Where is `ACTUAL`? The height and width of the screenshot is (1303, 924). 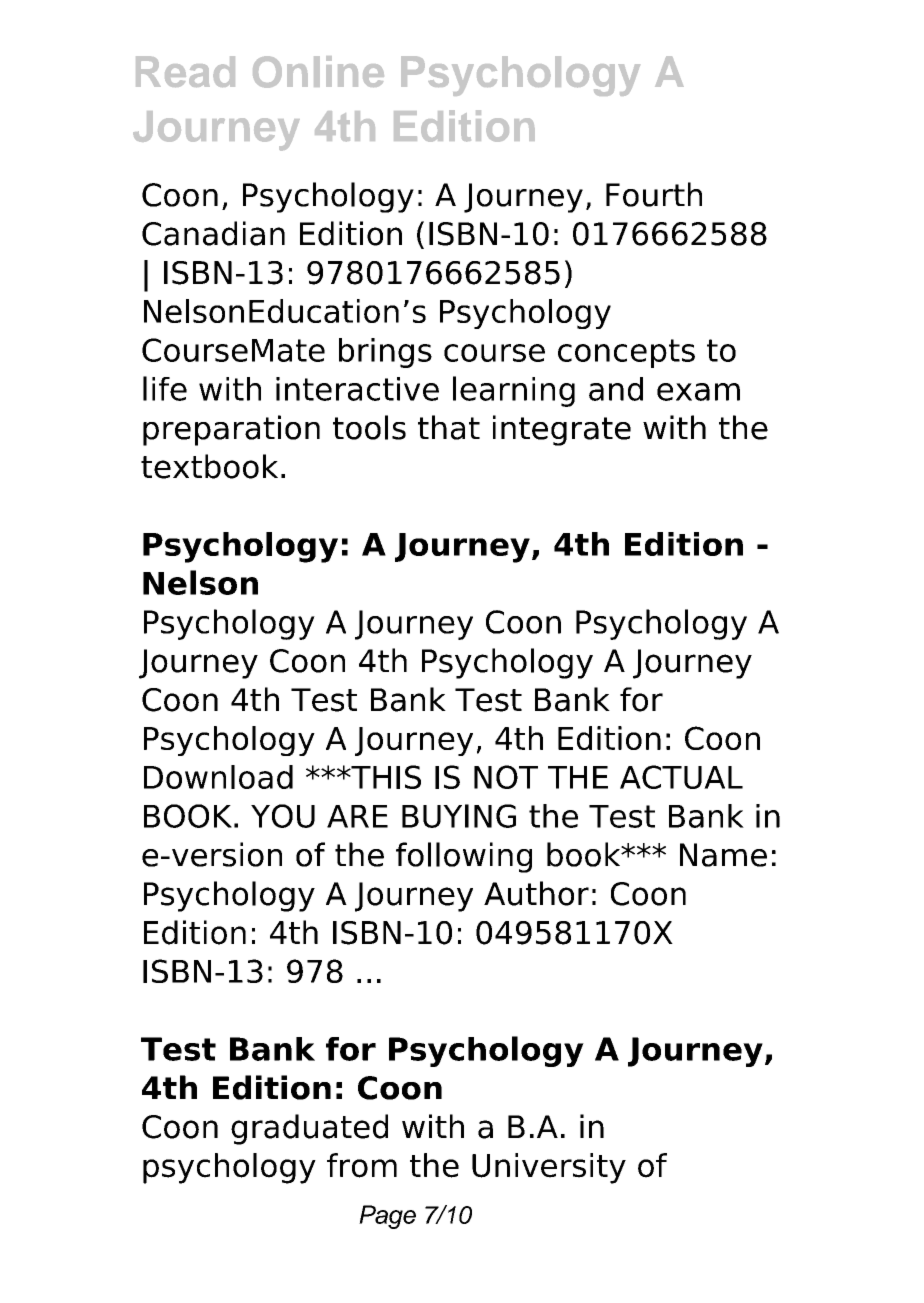
ACTUAL is located at coordinates (681, 777).
